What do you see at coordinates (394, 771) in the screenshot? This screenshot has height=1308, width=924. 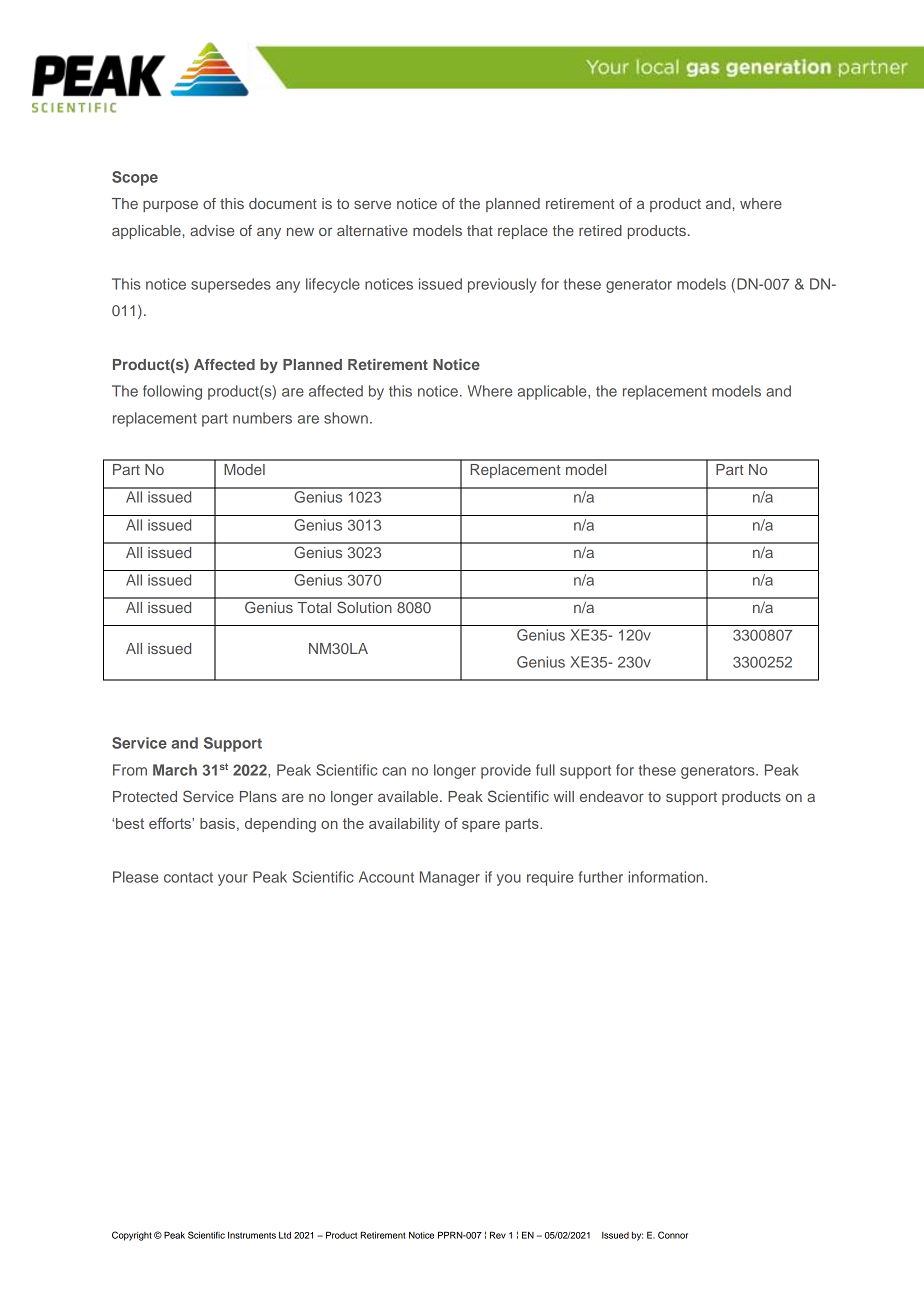 I see `can` at bounding box center [394, 771].
